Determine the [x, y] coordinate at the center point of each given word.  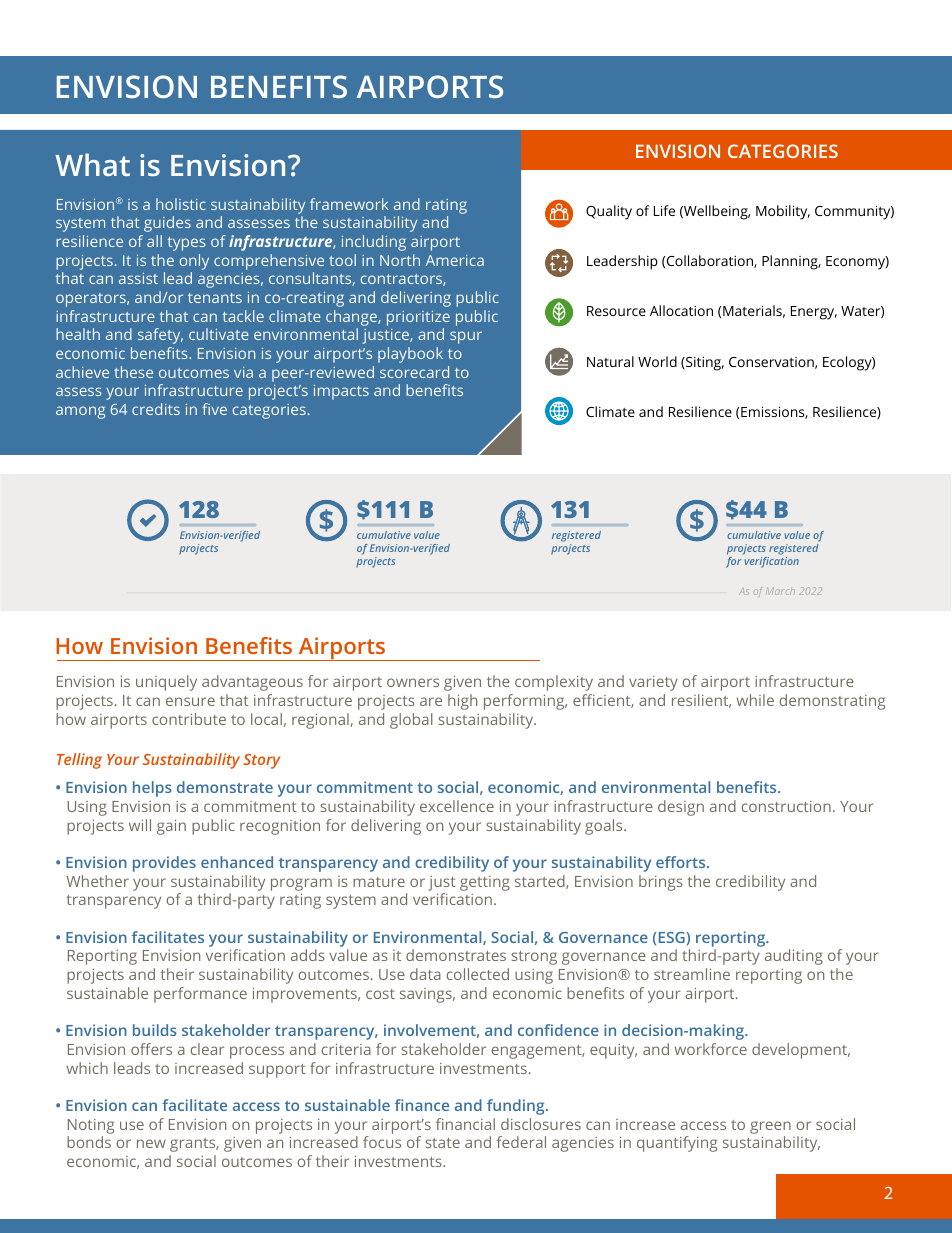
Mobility [783, 212]
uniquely [166, 683]
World [657, 361]
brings [661, 883]
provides [164, 864]
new [151, 1143]
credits [156, 409]
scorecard [414, 372]
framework [349, 204]
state [442, 1143]
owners [413, 682]
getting [485, 883]
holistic [181, 204]
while [755, 700]
